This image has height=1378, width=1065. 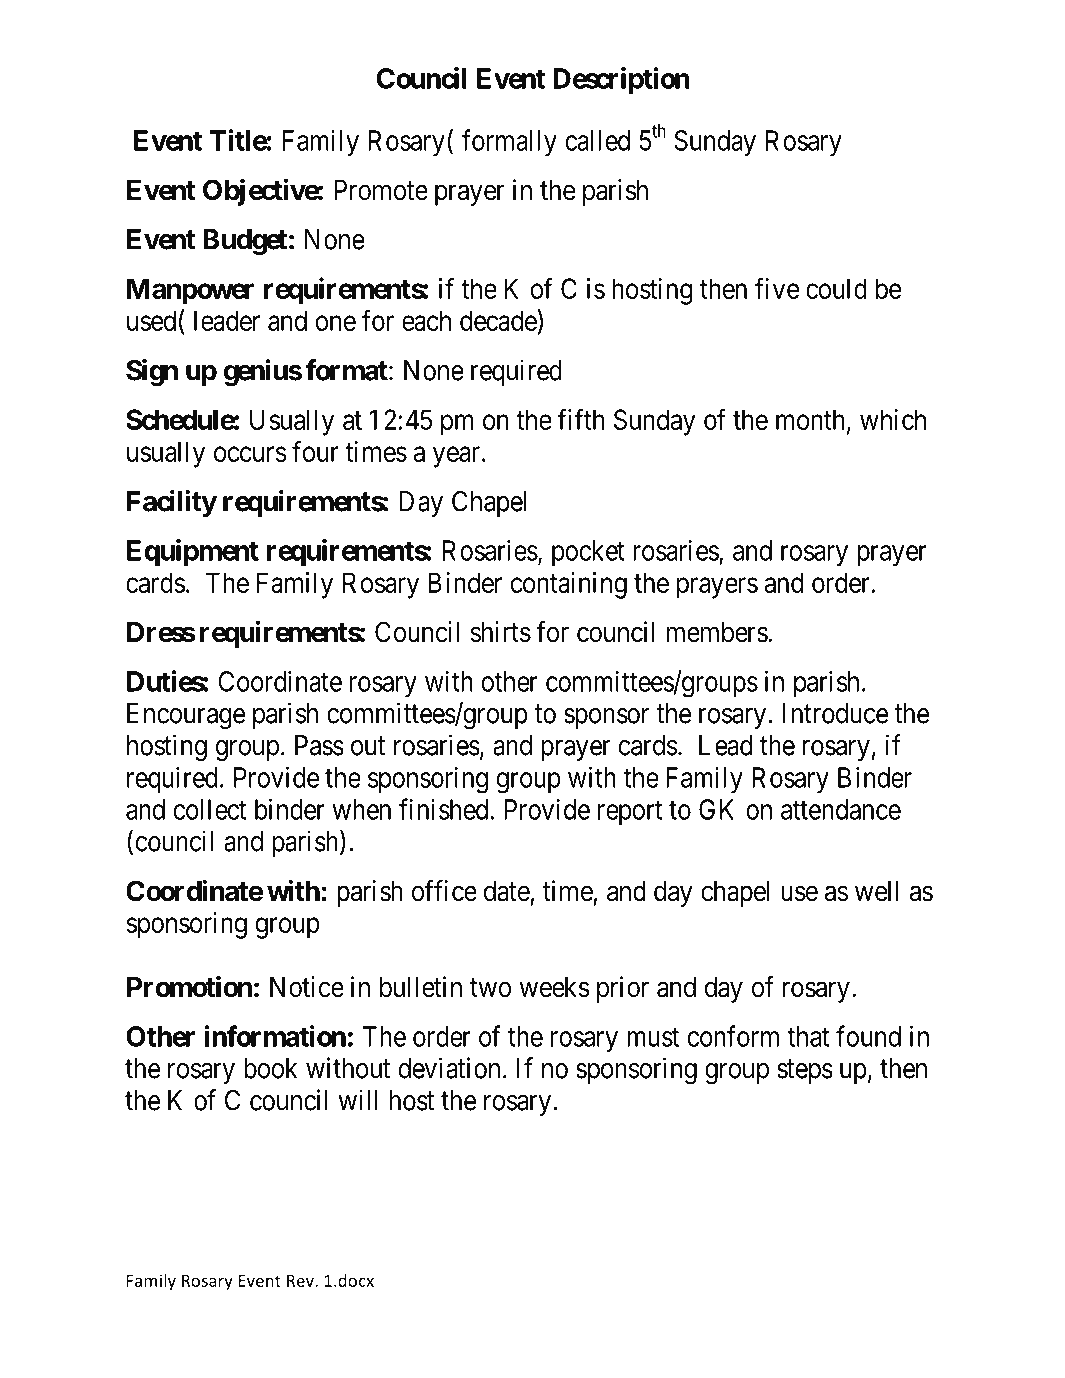 I want to click on Budget, so click(x=245, y=242).
